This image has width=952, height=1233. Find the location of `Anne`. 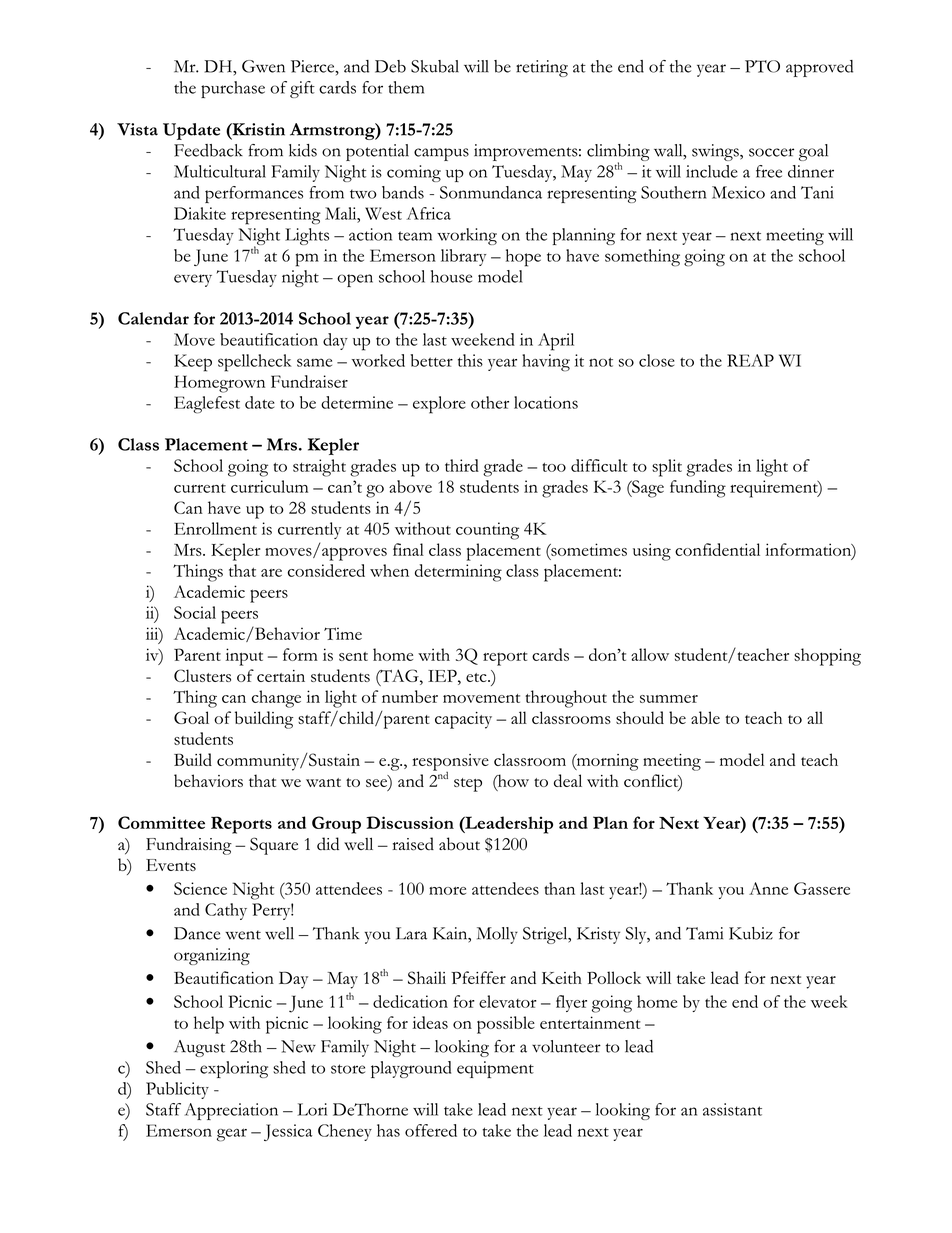

Anne is located at coordinates (768, 888).
